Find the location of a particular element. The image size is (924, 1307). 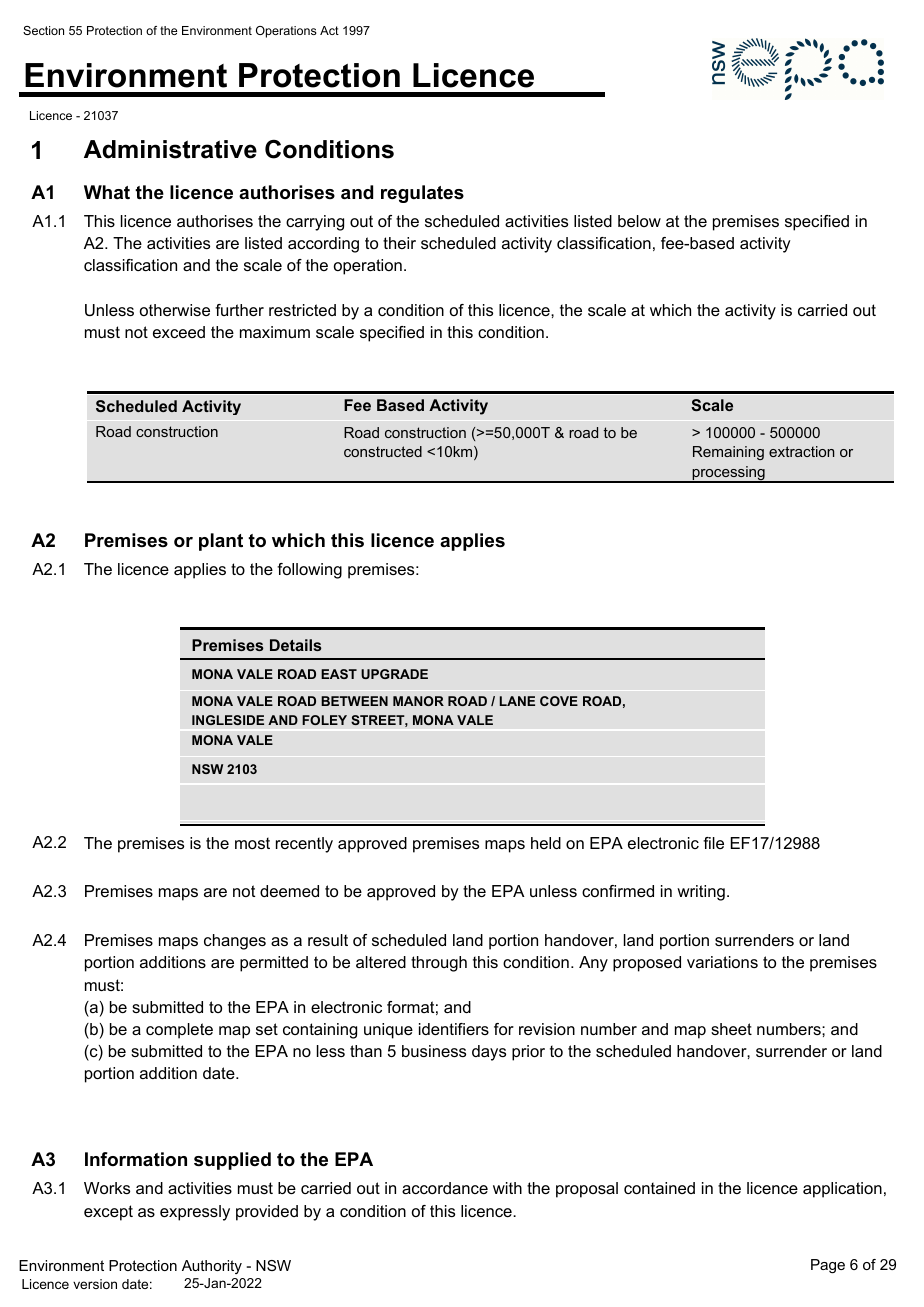

except is located at coordinates (108, 1213).
